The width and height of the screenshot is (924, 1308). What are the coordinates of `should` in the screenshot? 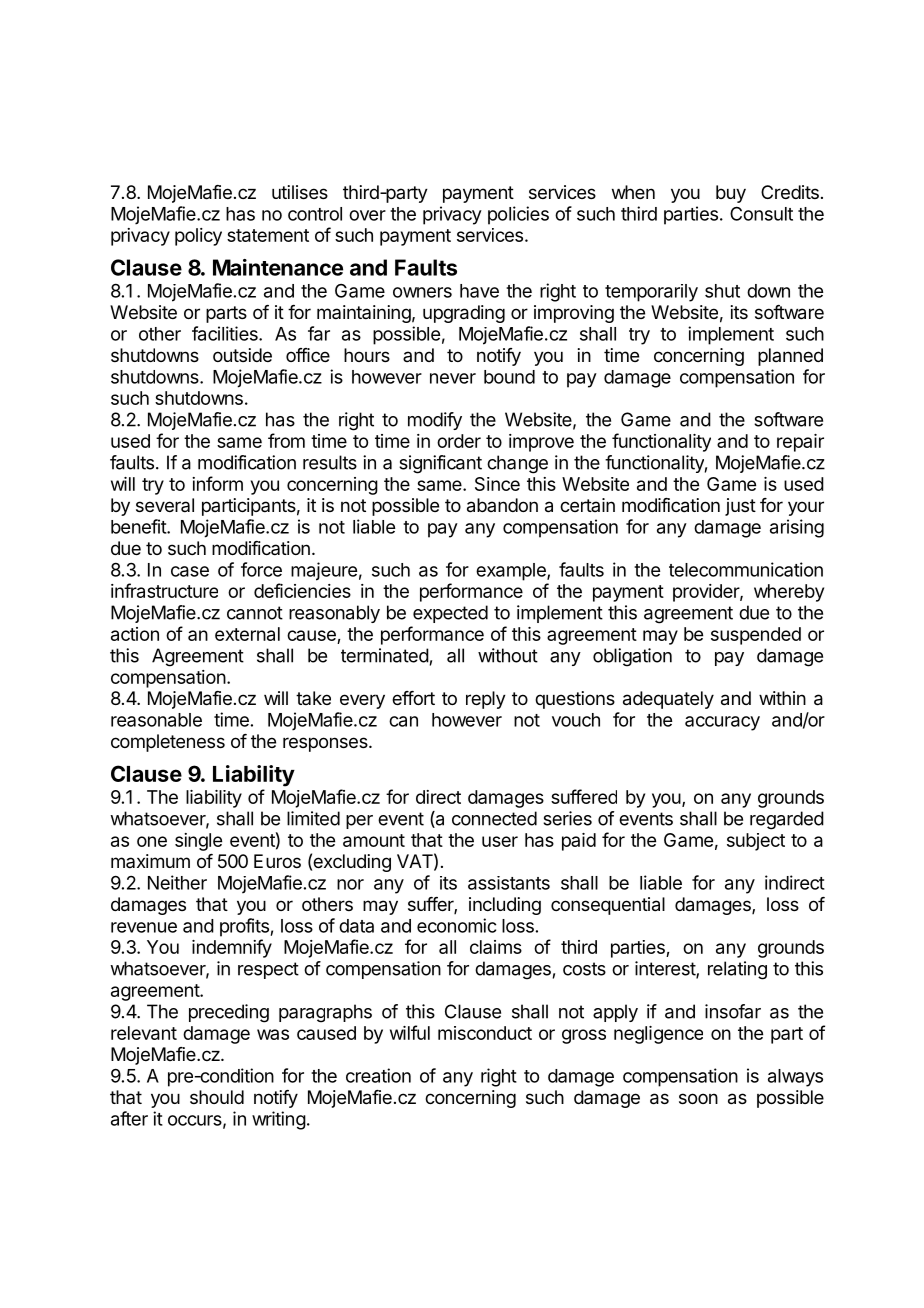 It's located at (217, 1097).
